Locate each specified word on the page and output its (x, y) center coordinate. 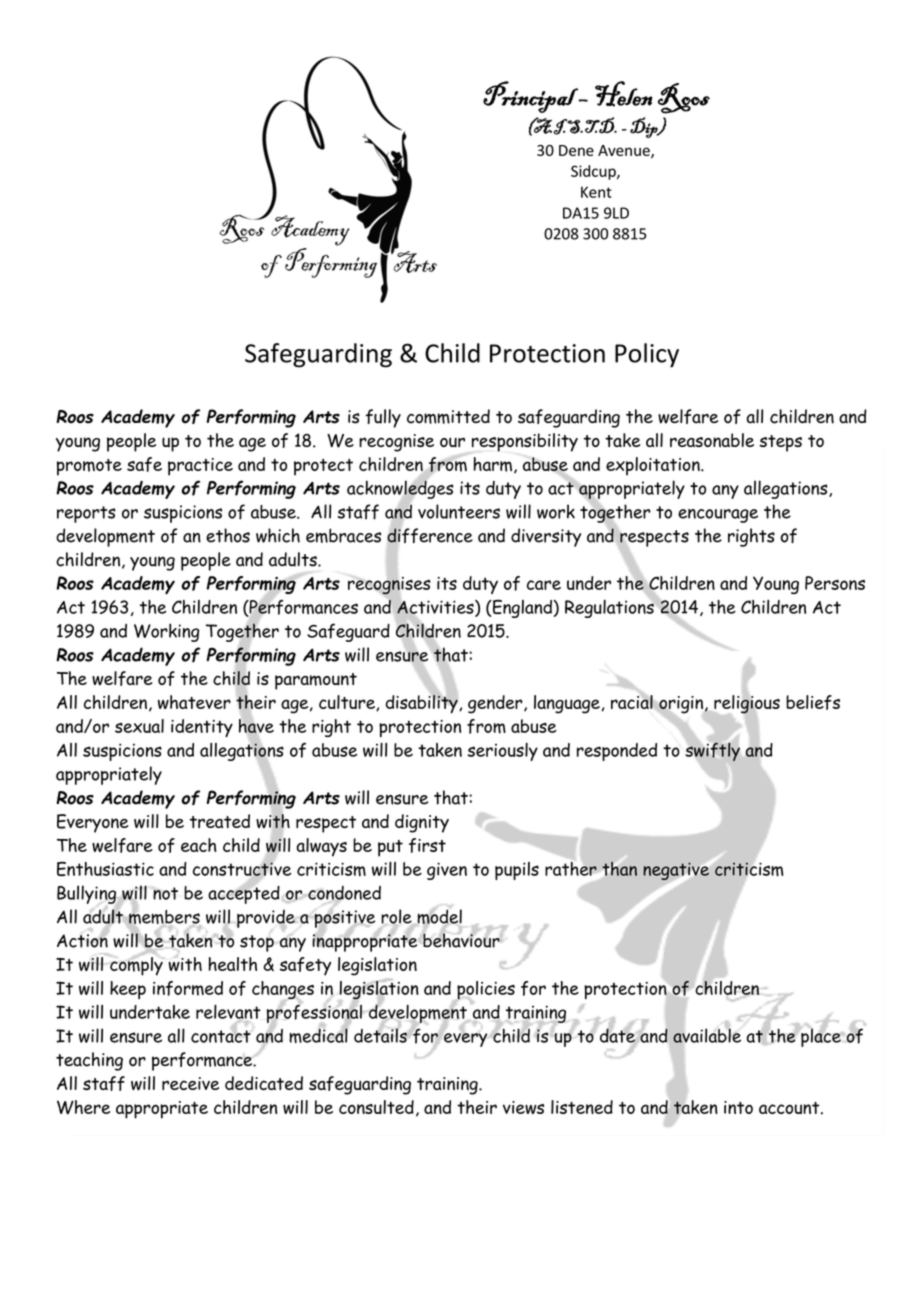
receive (190, 1083)
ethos (228, 535)
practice (200, 467)
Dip (645, 127)
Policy (647, 355)
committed (448, 416)
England (522, 608)
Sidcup (594, 172)
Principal (531, 97)
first (427, 845)
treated (220, 821)
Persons (835, 583)
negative (676, 871)
